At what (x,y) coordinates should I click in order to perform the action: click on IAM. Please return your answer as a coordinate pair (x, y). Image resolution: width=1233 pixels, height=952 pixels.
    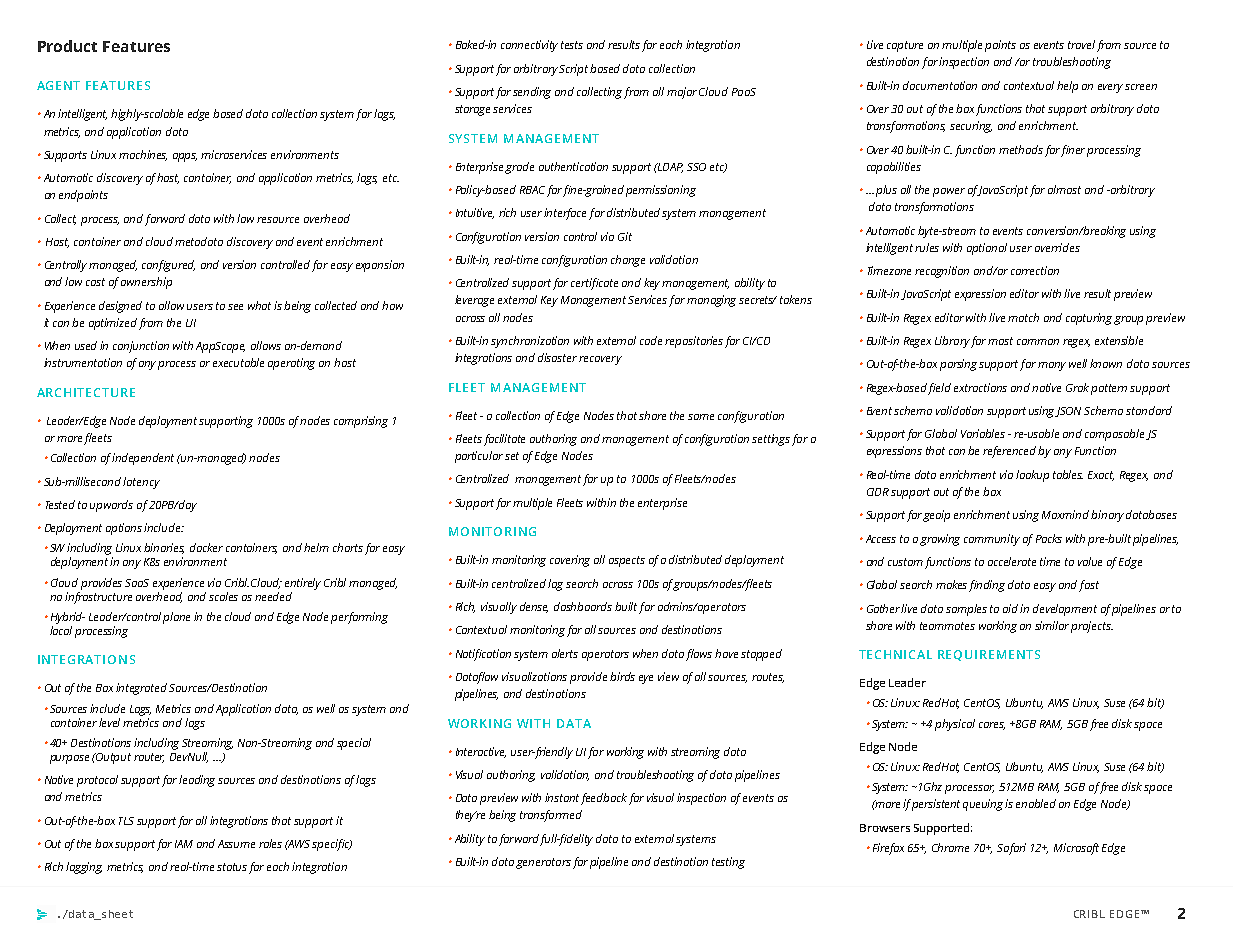
    Looking at the image, I should click on (184, 844).
